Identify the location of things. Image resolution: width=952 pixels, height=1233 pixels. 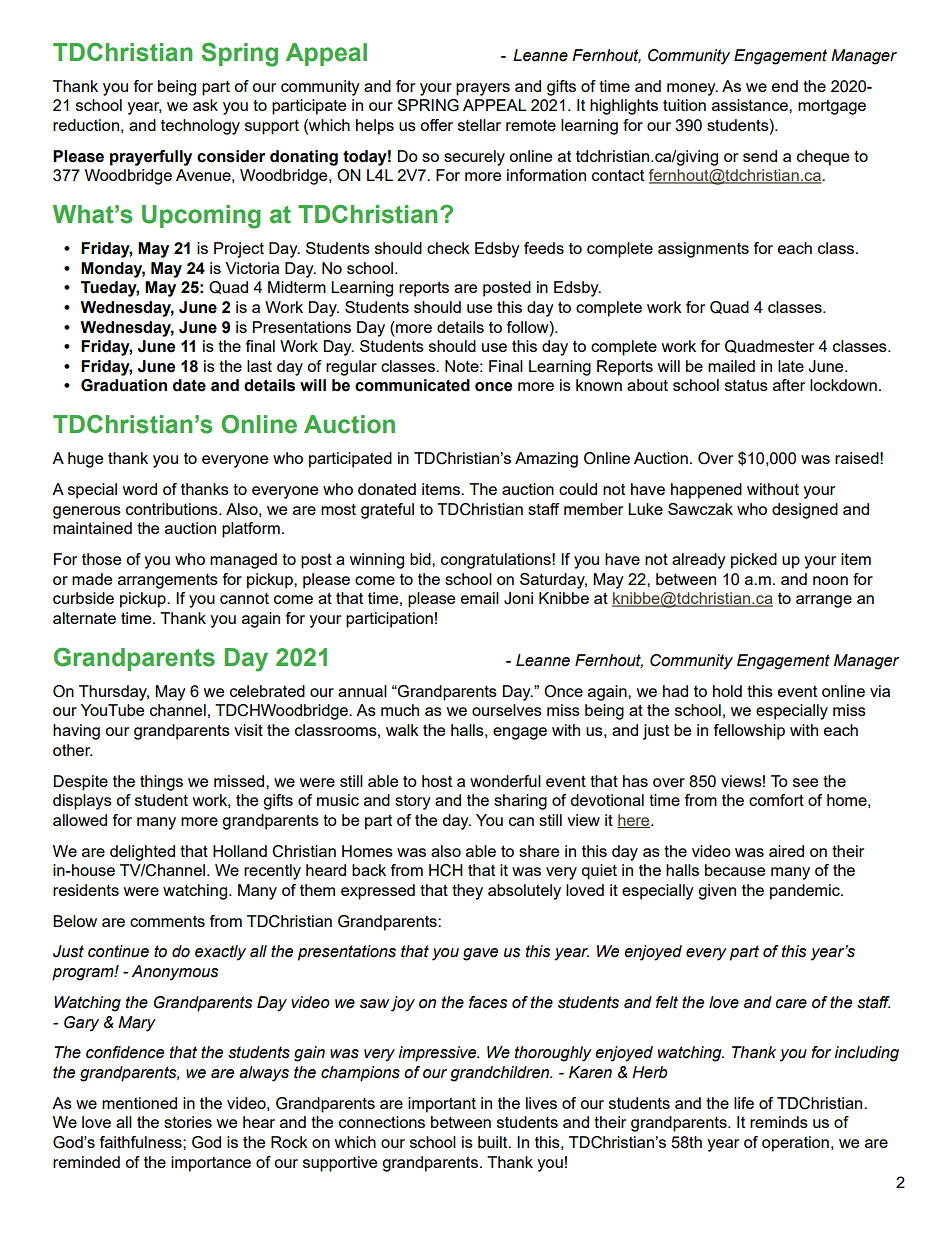
(161, 783).
